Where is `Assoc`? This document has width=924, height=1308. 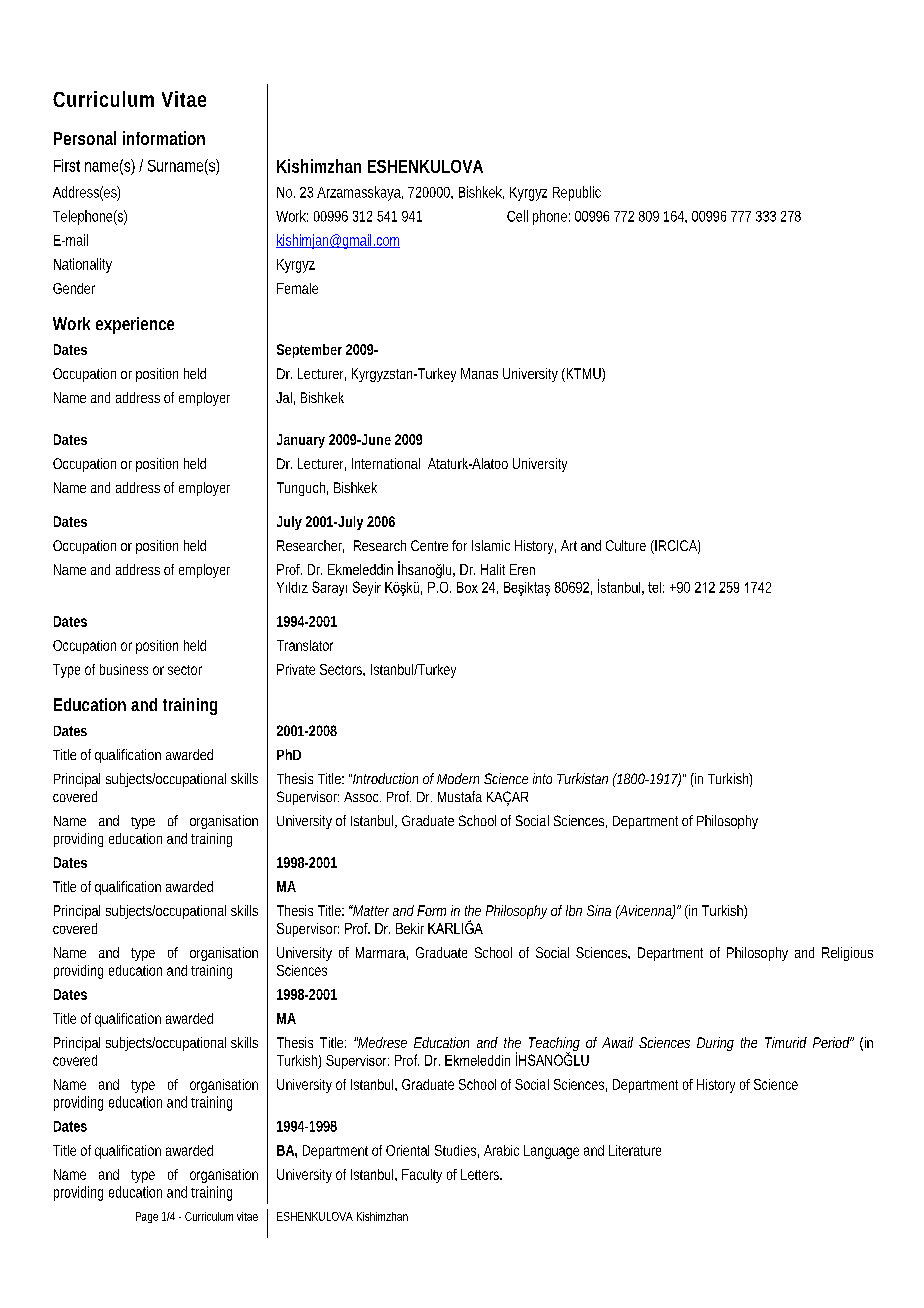
Assoc is located at coordinates (362, 797).
